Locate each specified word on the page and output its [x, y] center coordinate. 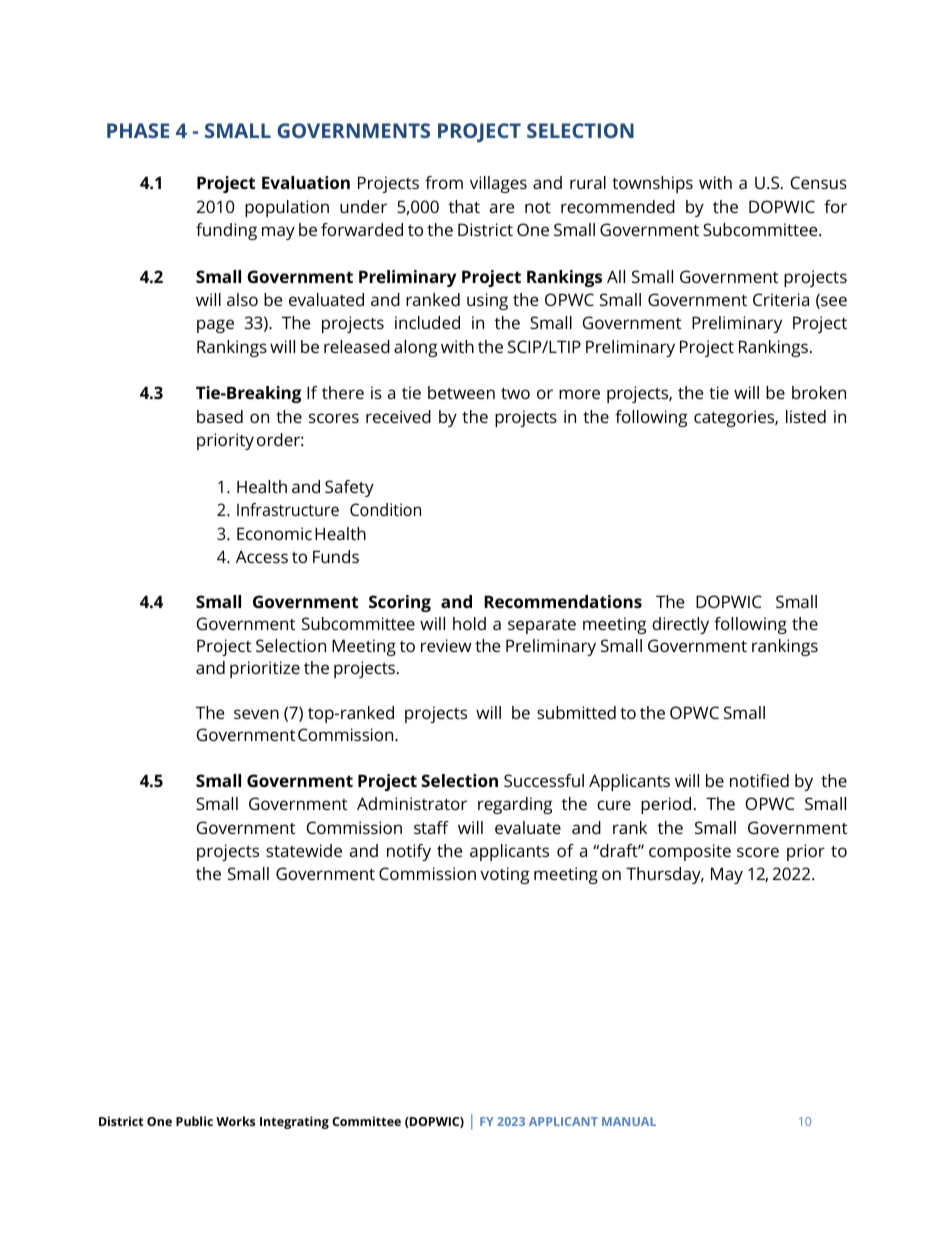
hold [469, 623]
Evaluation [306, 182]
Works [235, 1121]
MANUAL [629, 1121]
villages [498, 184]
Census [819, 182]
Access [262, 556]
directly [680, 625]
